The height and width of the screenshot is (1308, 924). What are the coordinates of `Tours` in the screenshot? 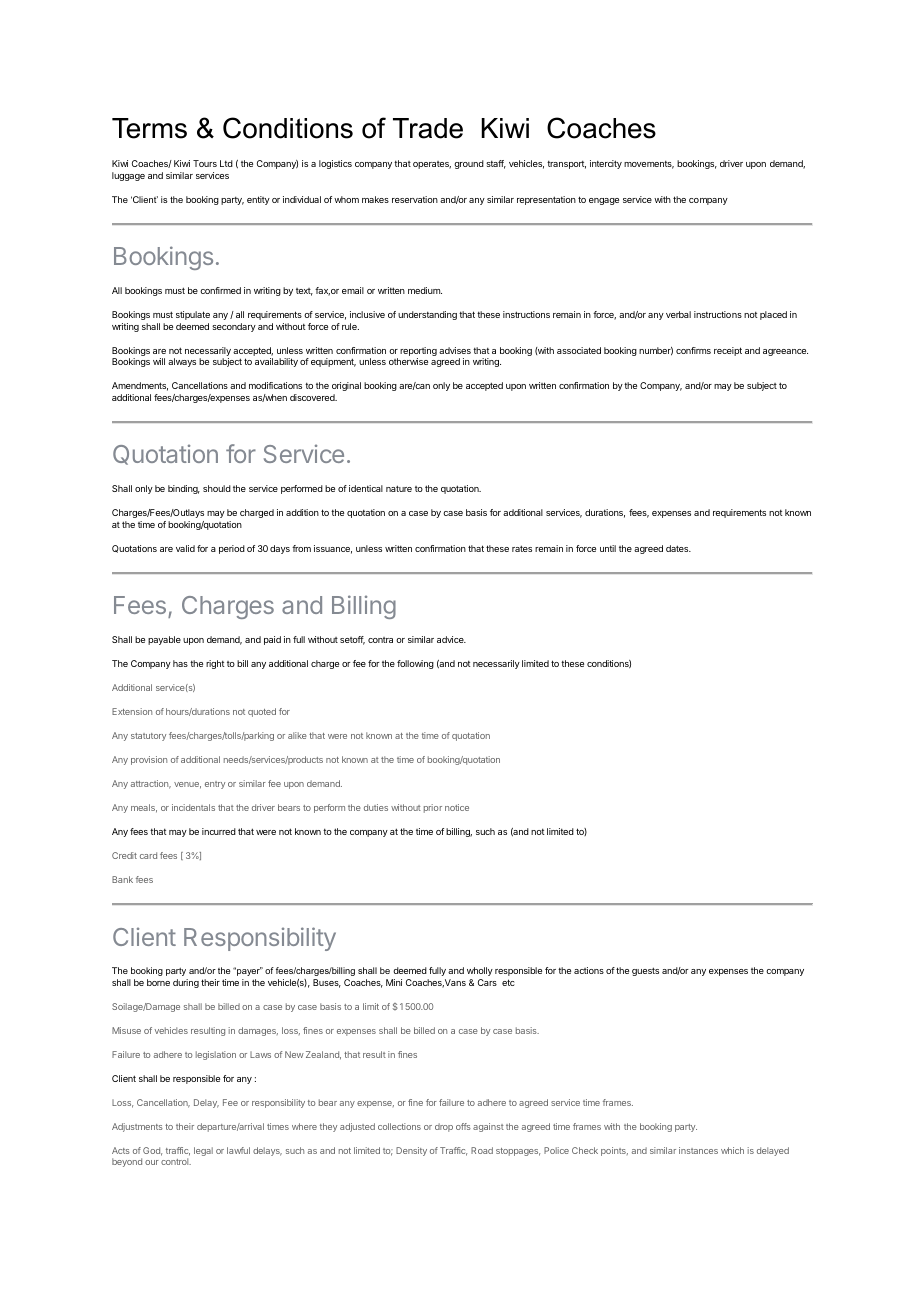 It's located at (205, 163).
